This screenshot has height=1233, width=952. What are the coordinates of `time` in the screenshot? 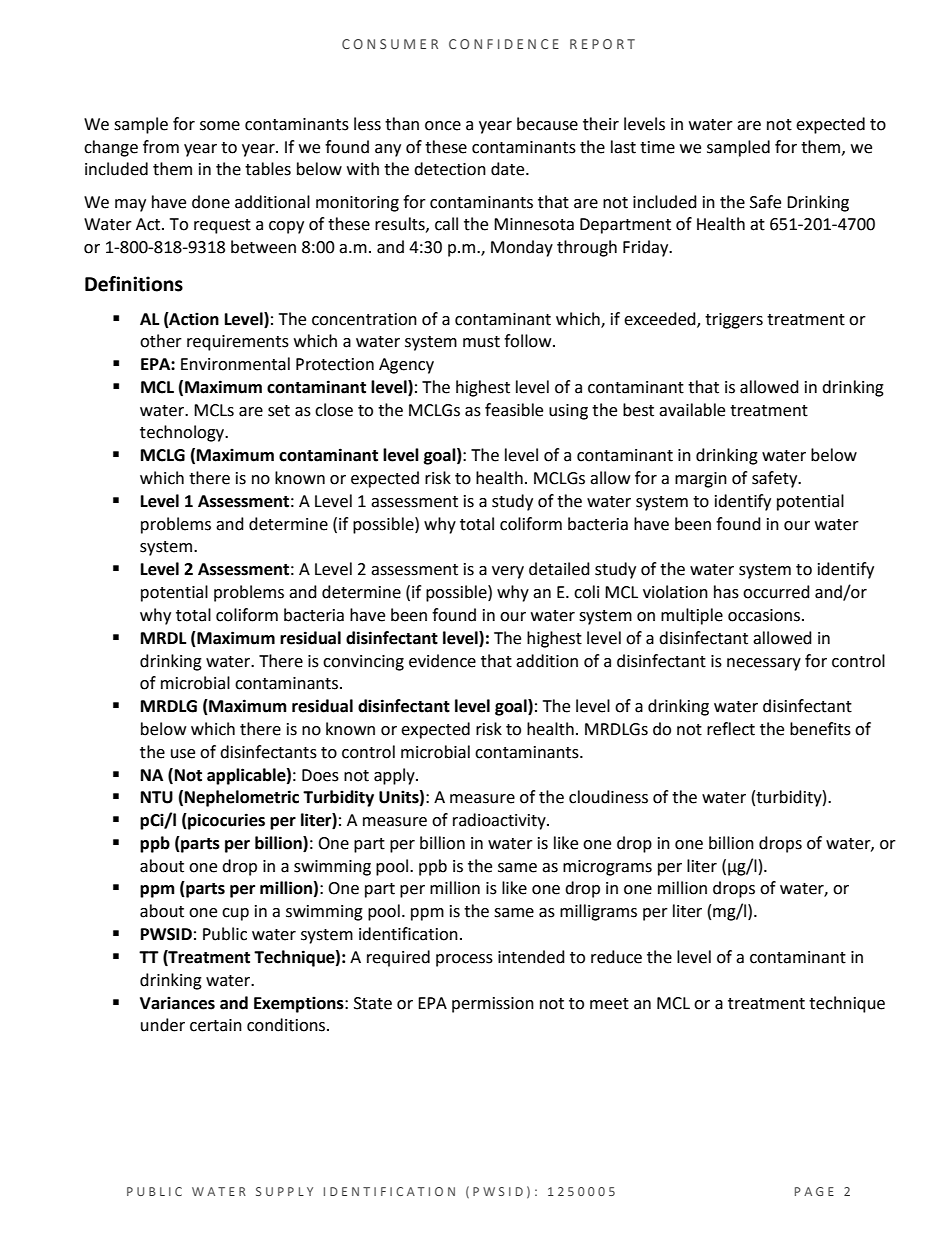 It's located at (657, 147).
